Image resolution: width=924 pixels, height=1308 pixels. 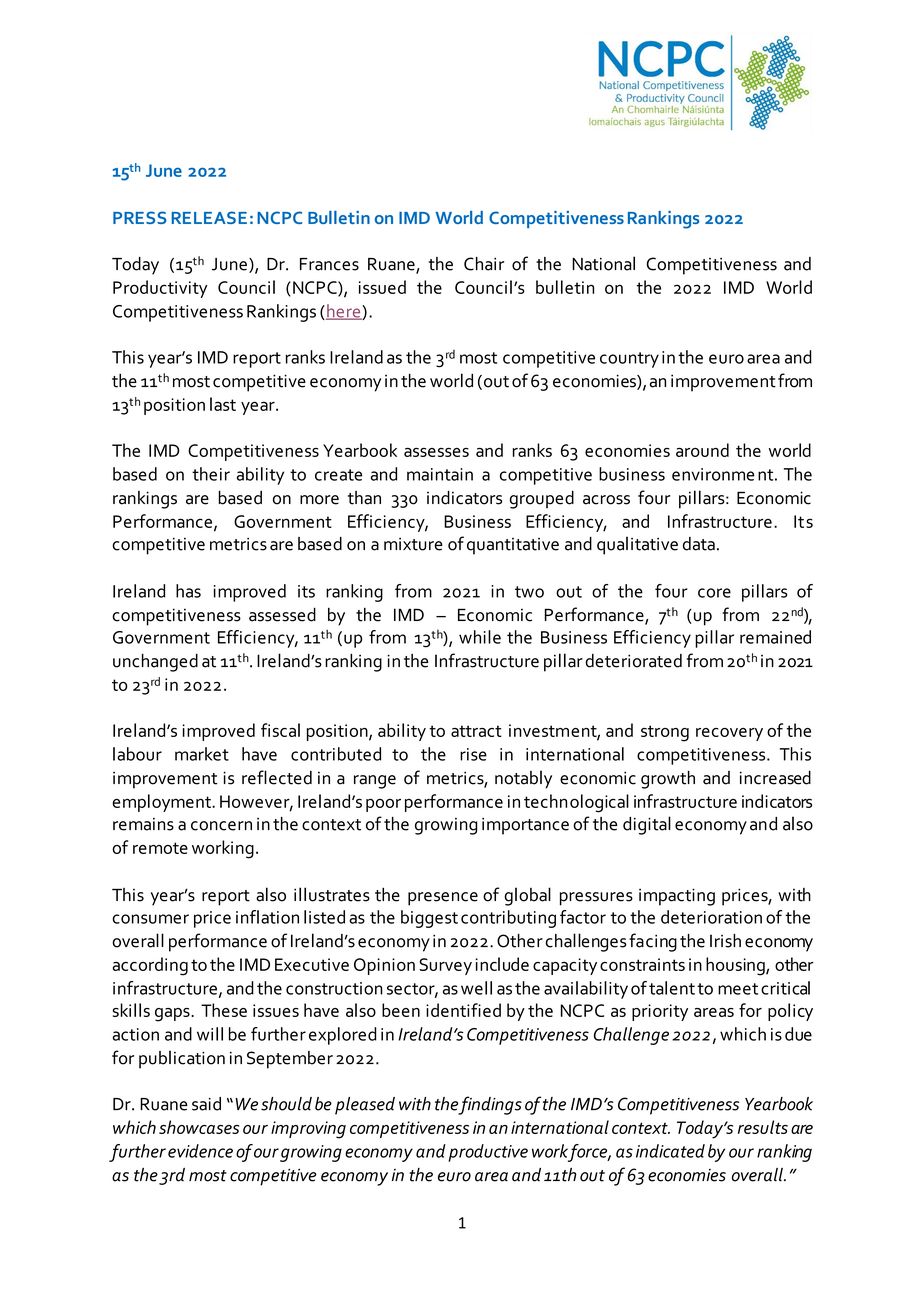 What do you see at coordinates (440, 474) in the document?
I see `maintain` at bounding box center [440, 474].
